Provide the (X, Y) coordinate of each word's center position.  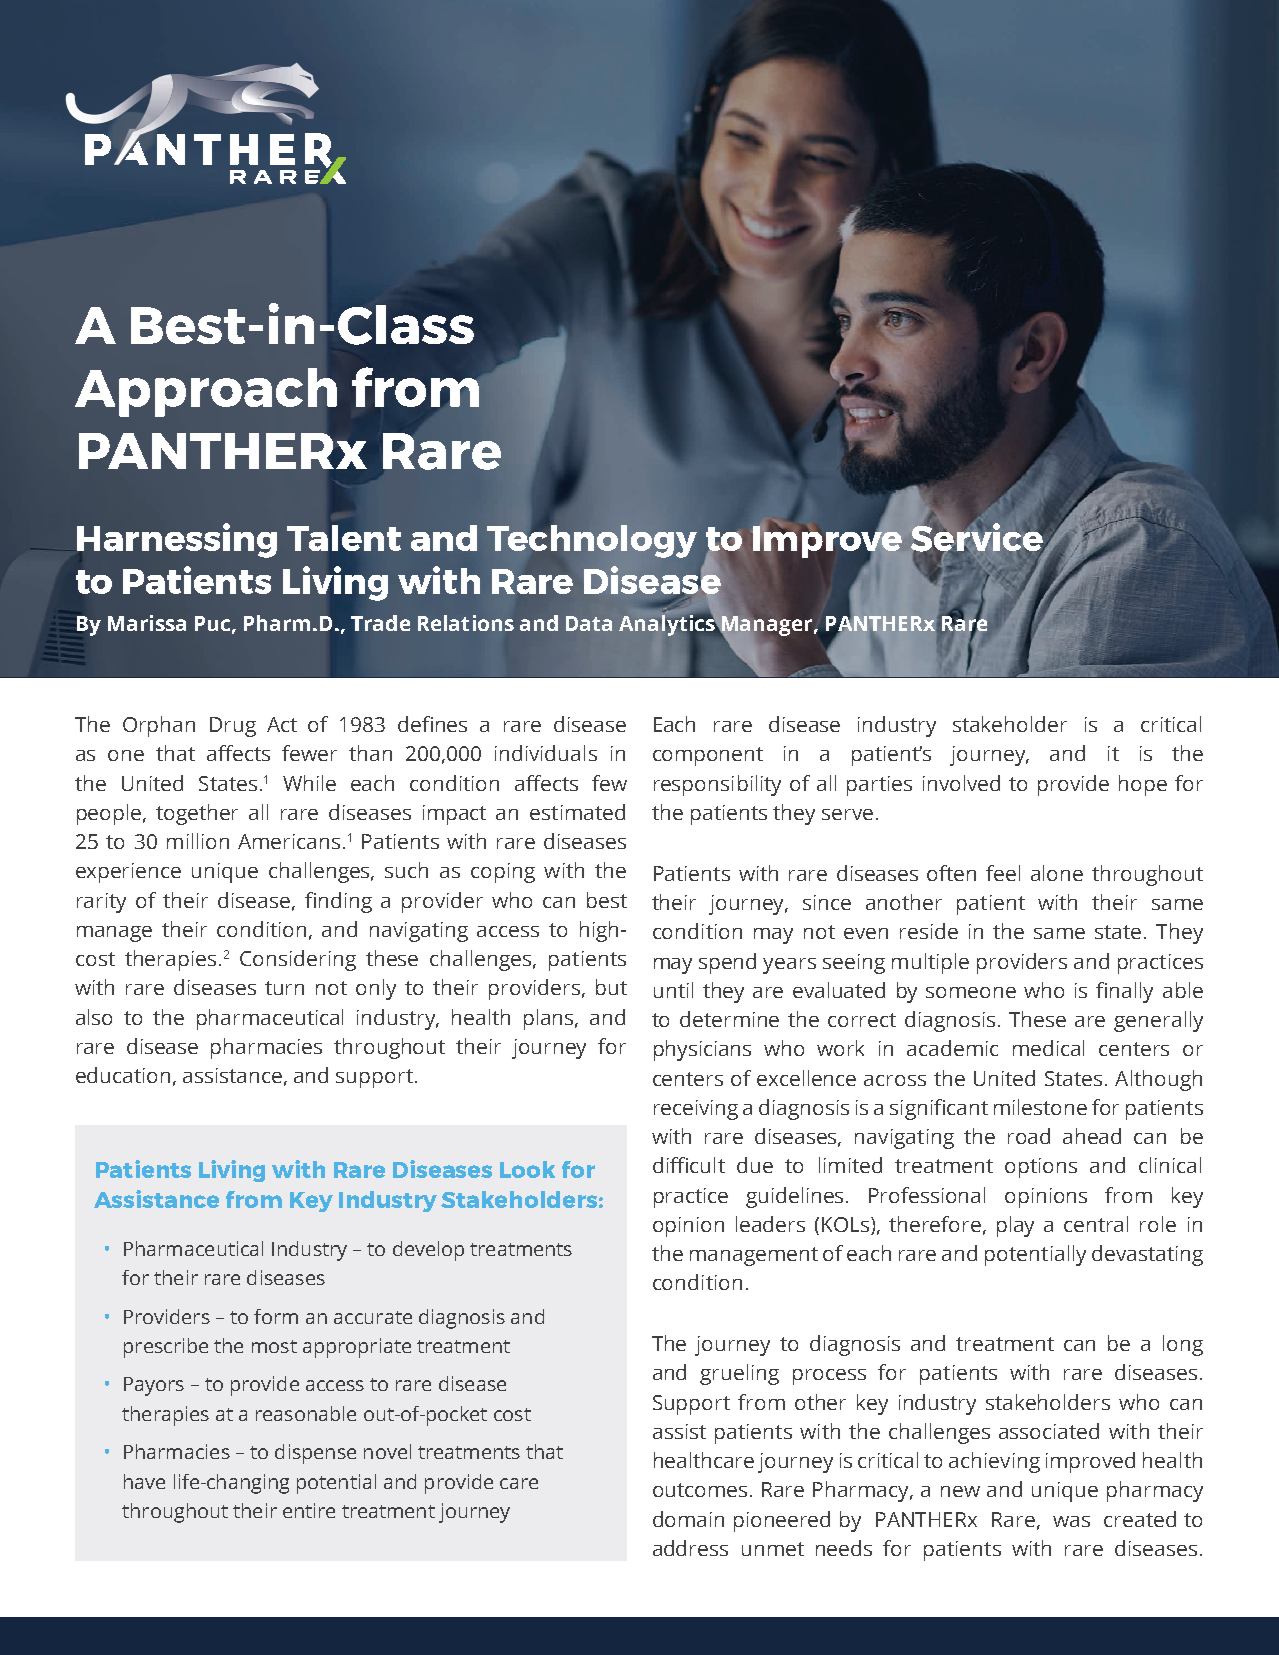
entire (309, 1510)
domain (688, 1519)
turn (284, 988)
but (611, 987)
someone (971, 992)
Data (589, 623)
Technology (592, 540)
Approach (206, 392)
